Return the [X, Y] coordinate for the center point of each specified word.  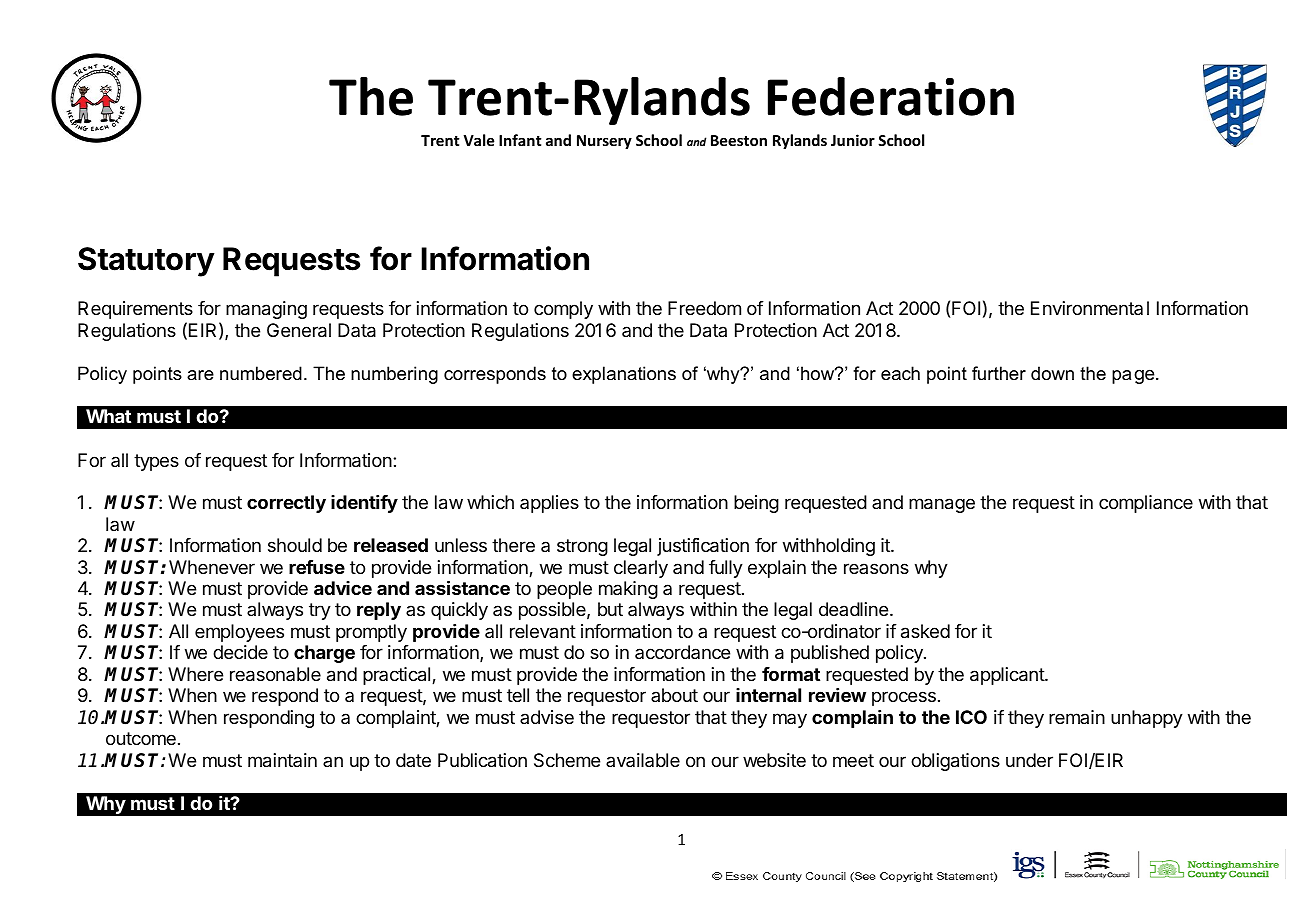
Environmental [1090, 308]
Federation [891, 96]
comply [563, 310]
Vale [479, 140]
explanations [624, 375]
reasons [876, 568]
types [156, 462]
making [628, 590]
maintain [282, 760]
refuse [317, 567]
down [1052, 373]
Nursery [604, 142]
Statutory [146, 262]
